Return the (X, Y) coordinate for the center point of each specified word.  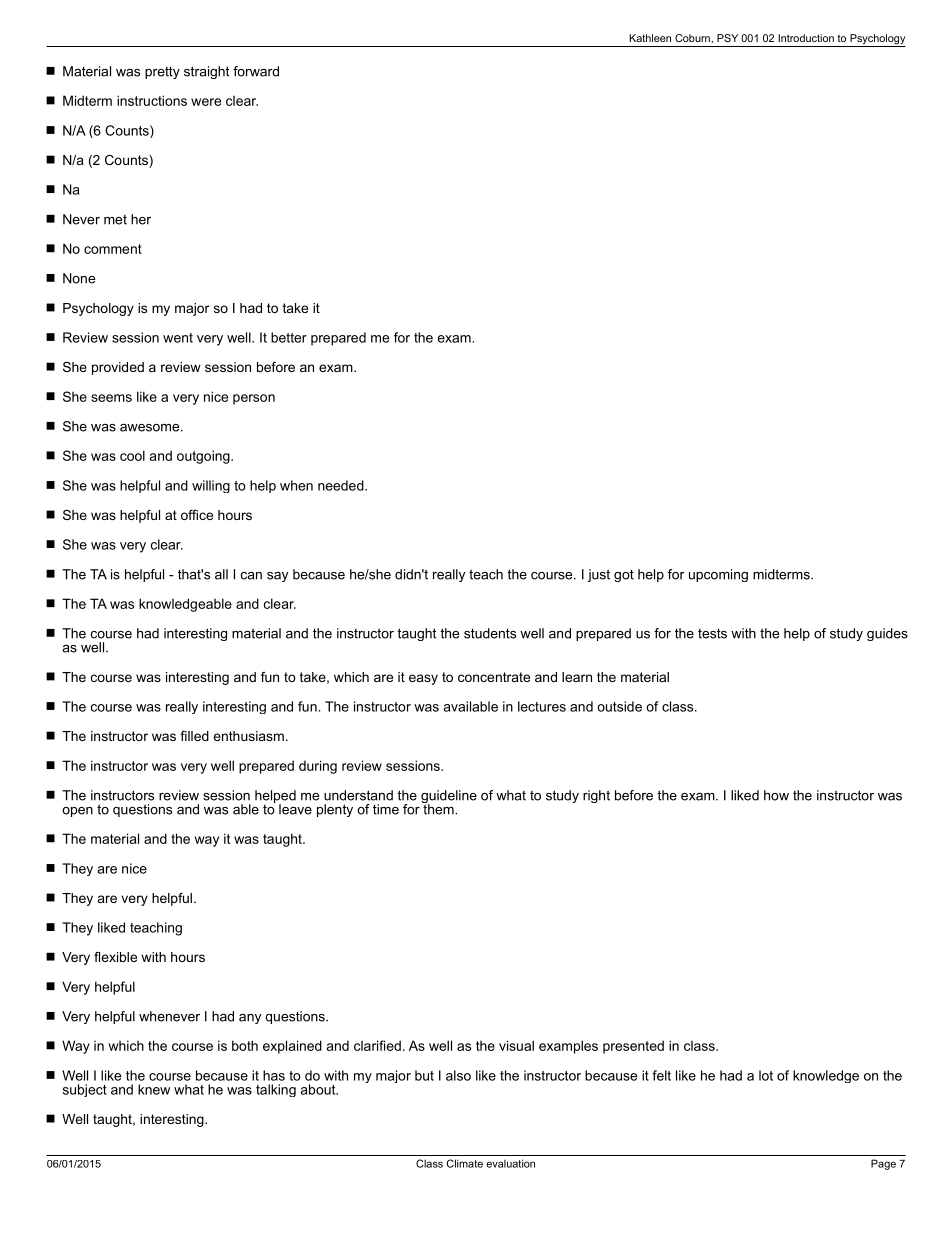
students (490, 633)
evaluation (510, 1163)
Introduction (806, 38)
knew (154, 1089)
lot (766, 1075)
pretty (162, 72)
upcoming (718, 575)
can (251, 576)
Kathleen (650, 38)
